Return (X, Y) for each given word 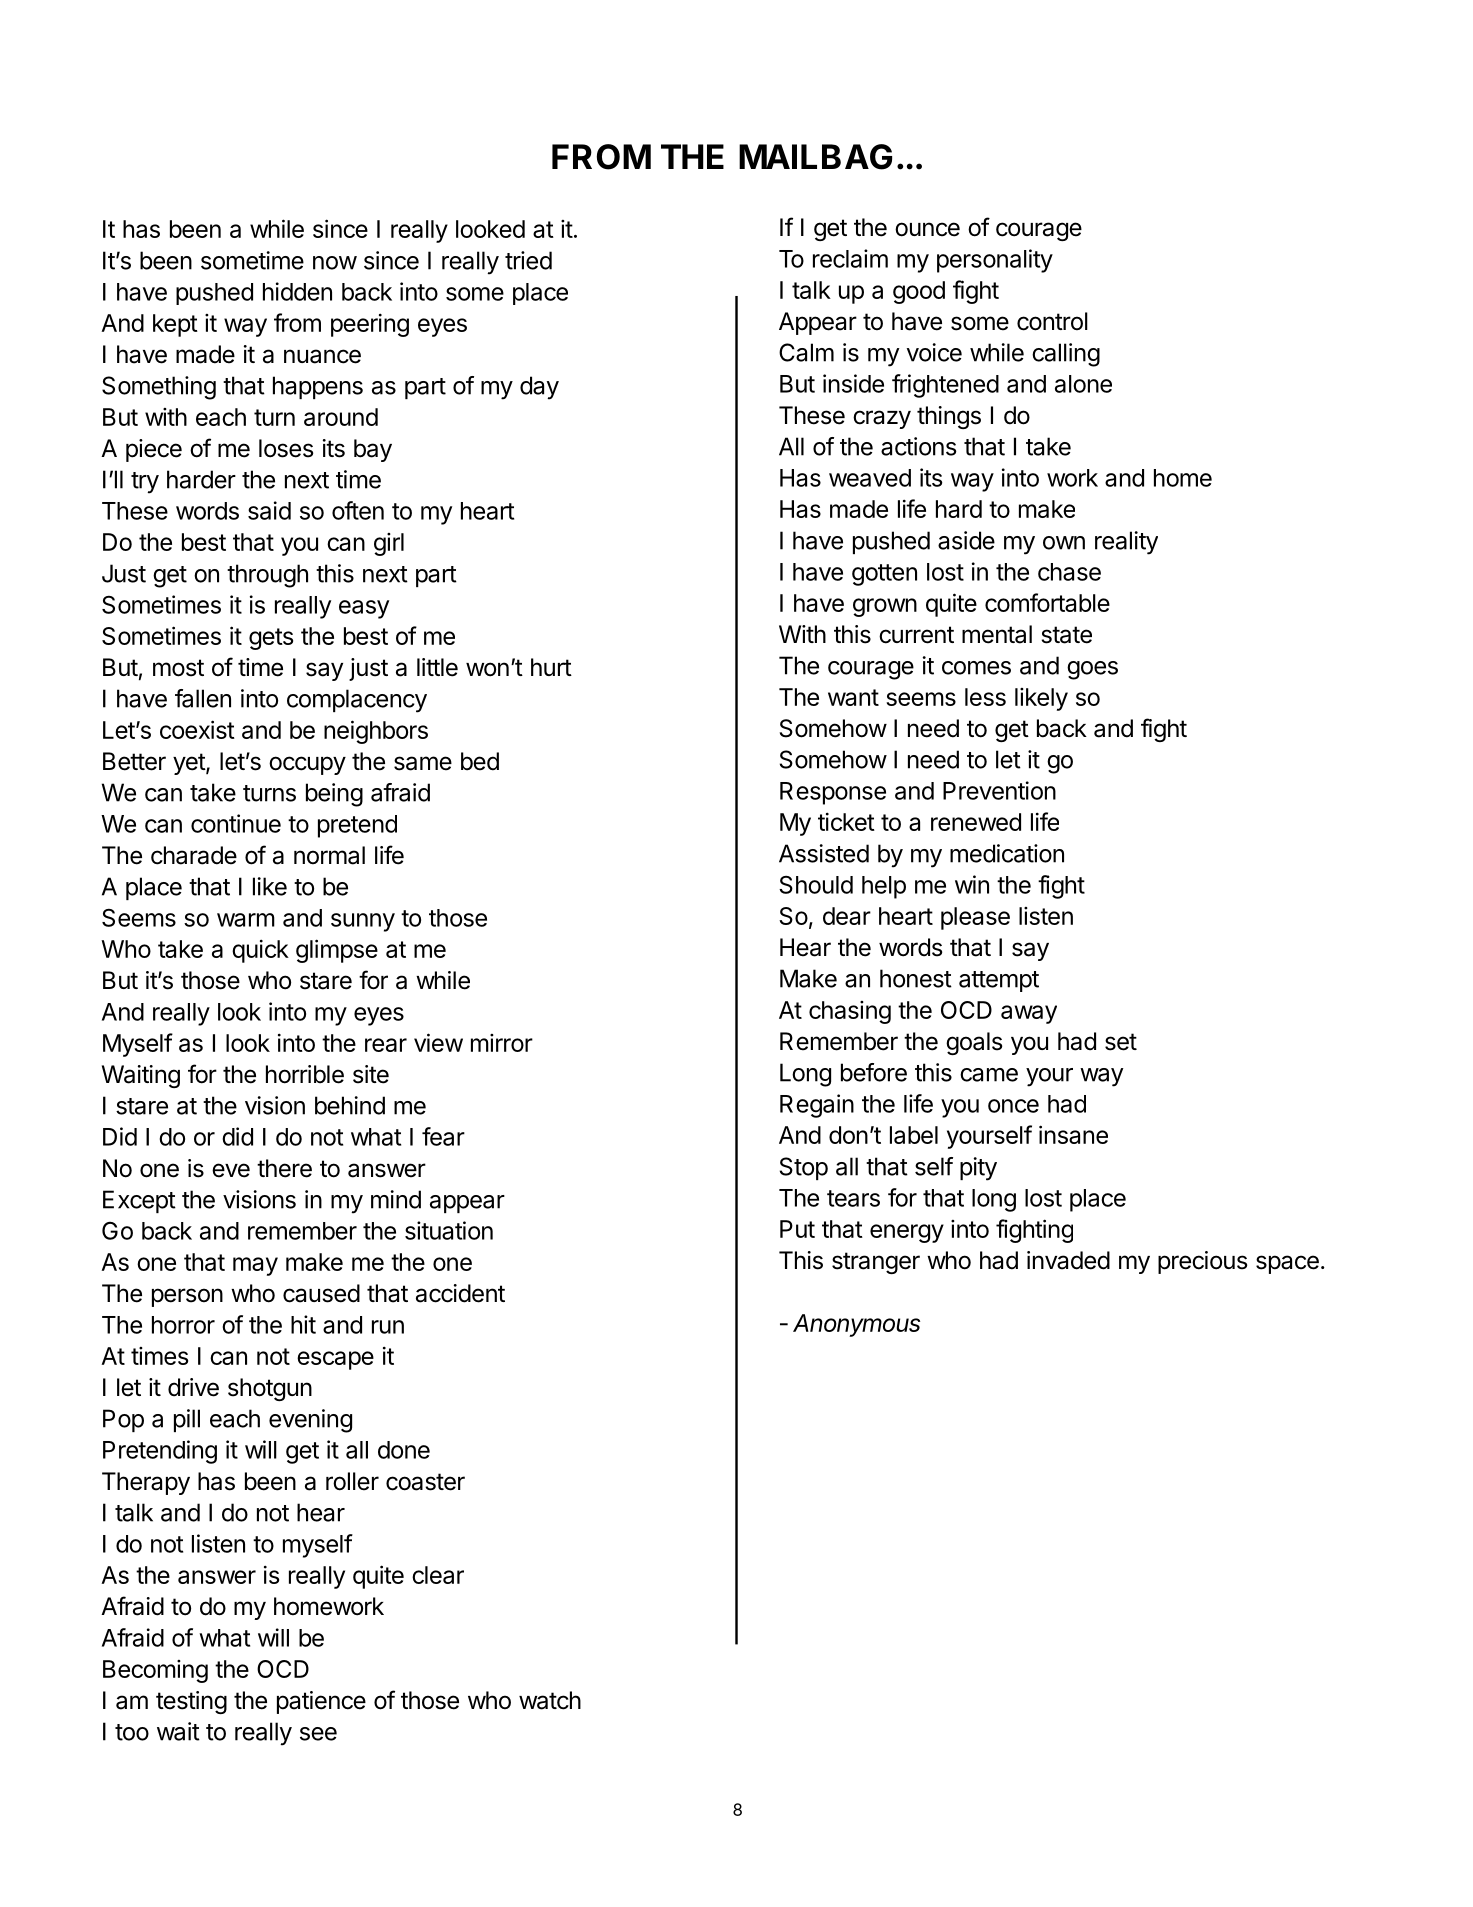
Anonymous (856, 1325)
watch (550, 1700)
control (1052, 321)
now (335, 263)
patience (321, 1702)
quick (260, 951)
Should (816, 885)
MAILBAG (815, 157)
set (1121, 1042)
